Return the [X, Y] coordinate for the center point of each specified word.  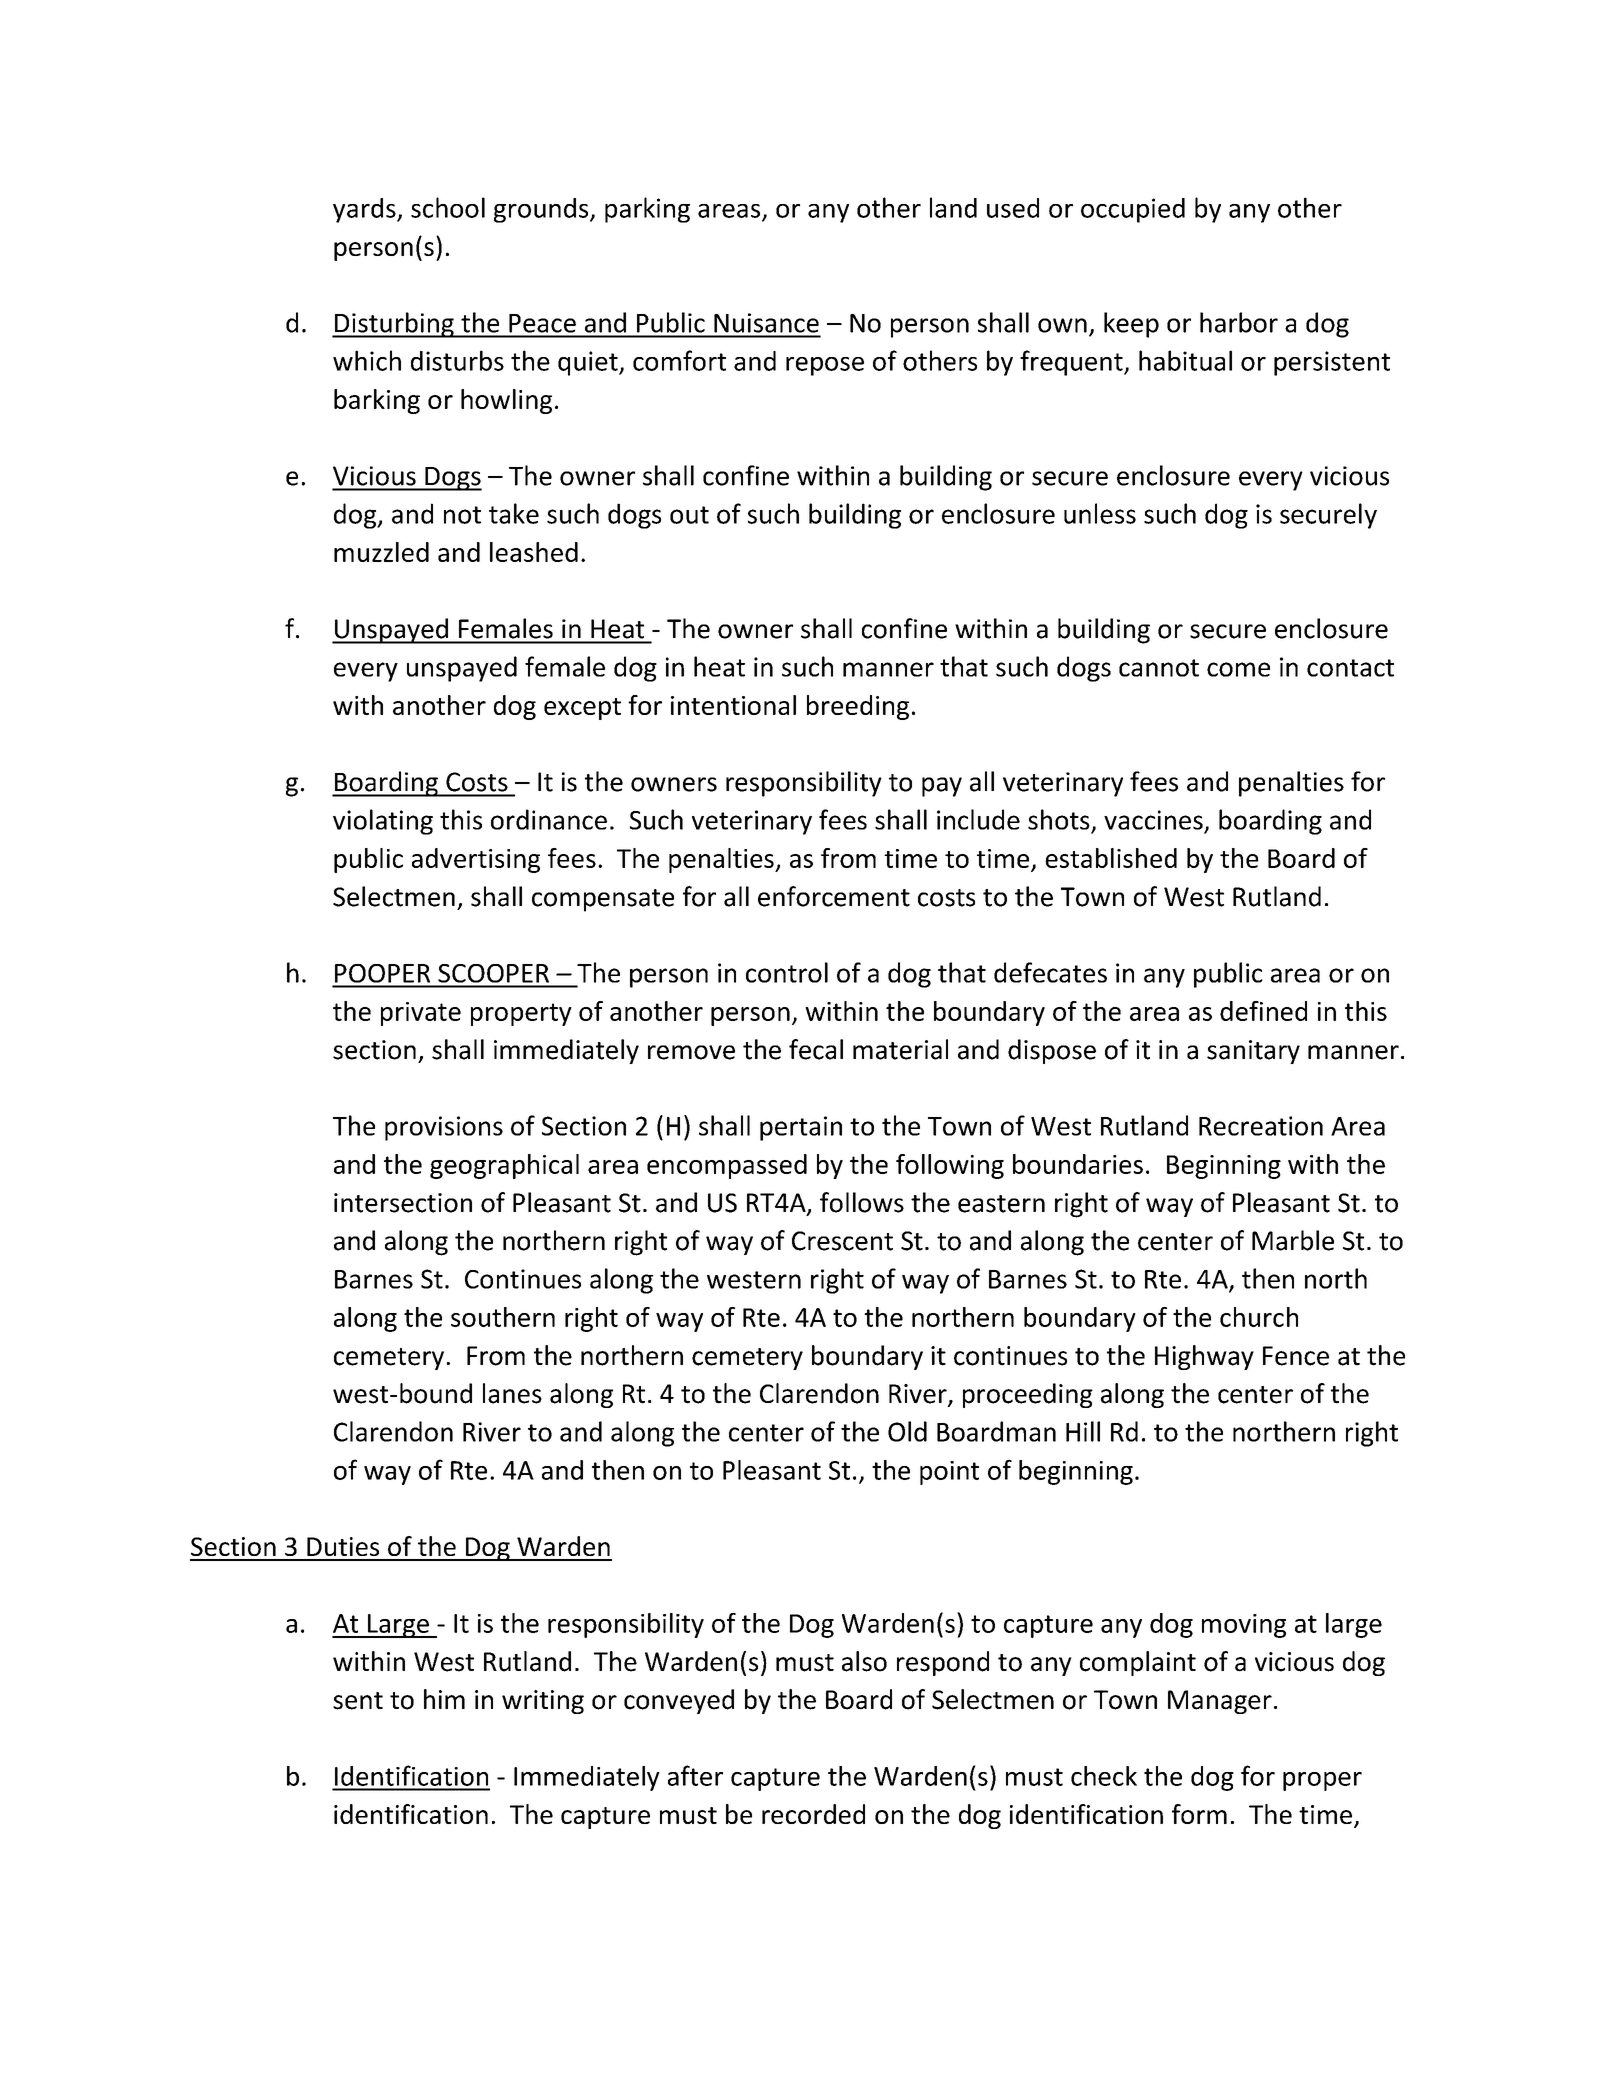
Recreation [1261, 1126]
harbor [1239, 322]
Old [907, 1431]
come [1238, 669]
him [444, 1699]
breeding [858, 707]
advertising [476, 860]
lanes [512, 1393]
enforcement [834, 896]
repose [825, 366]
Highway [1204, 1357]
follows [862, 1202]
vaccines [1153, 820]
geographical [504, 1166]
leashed [534, 552]
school [448, 207]
